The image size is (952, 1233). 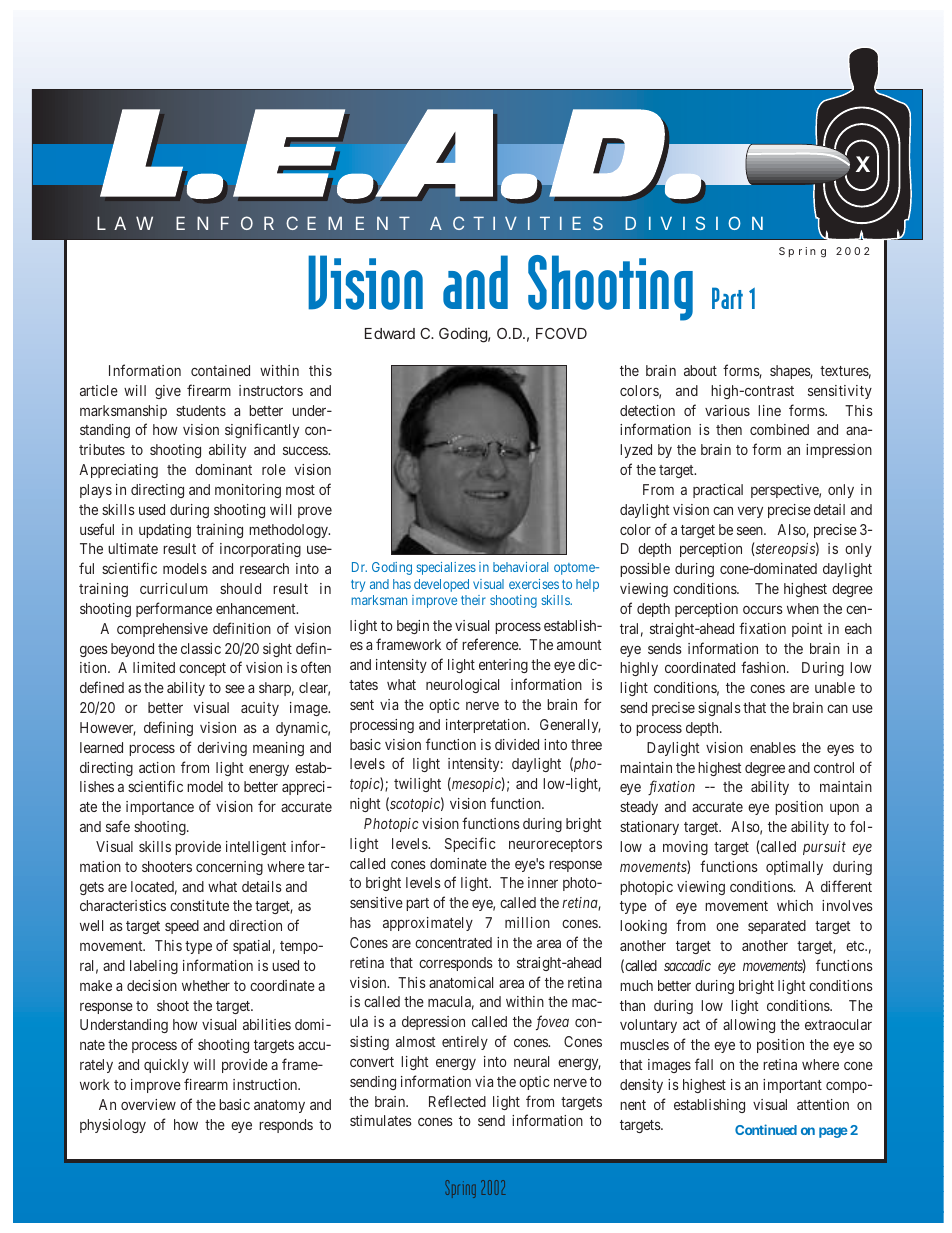 I want to click on overview, so click(x=148, y=1104).
